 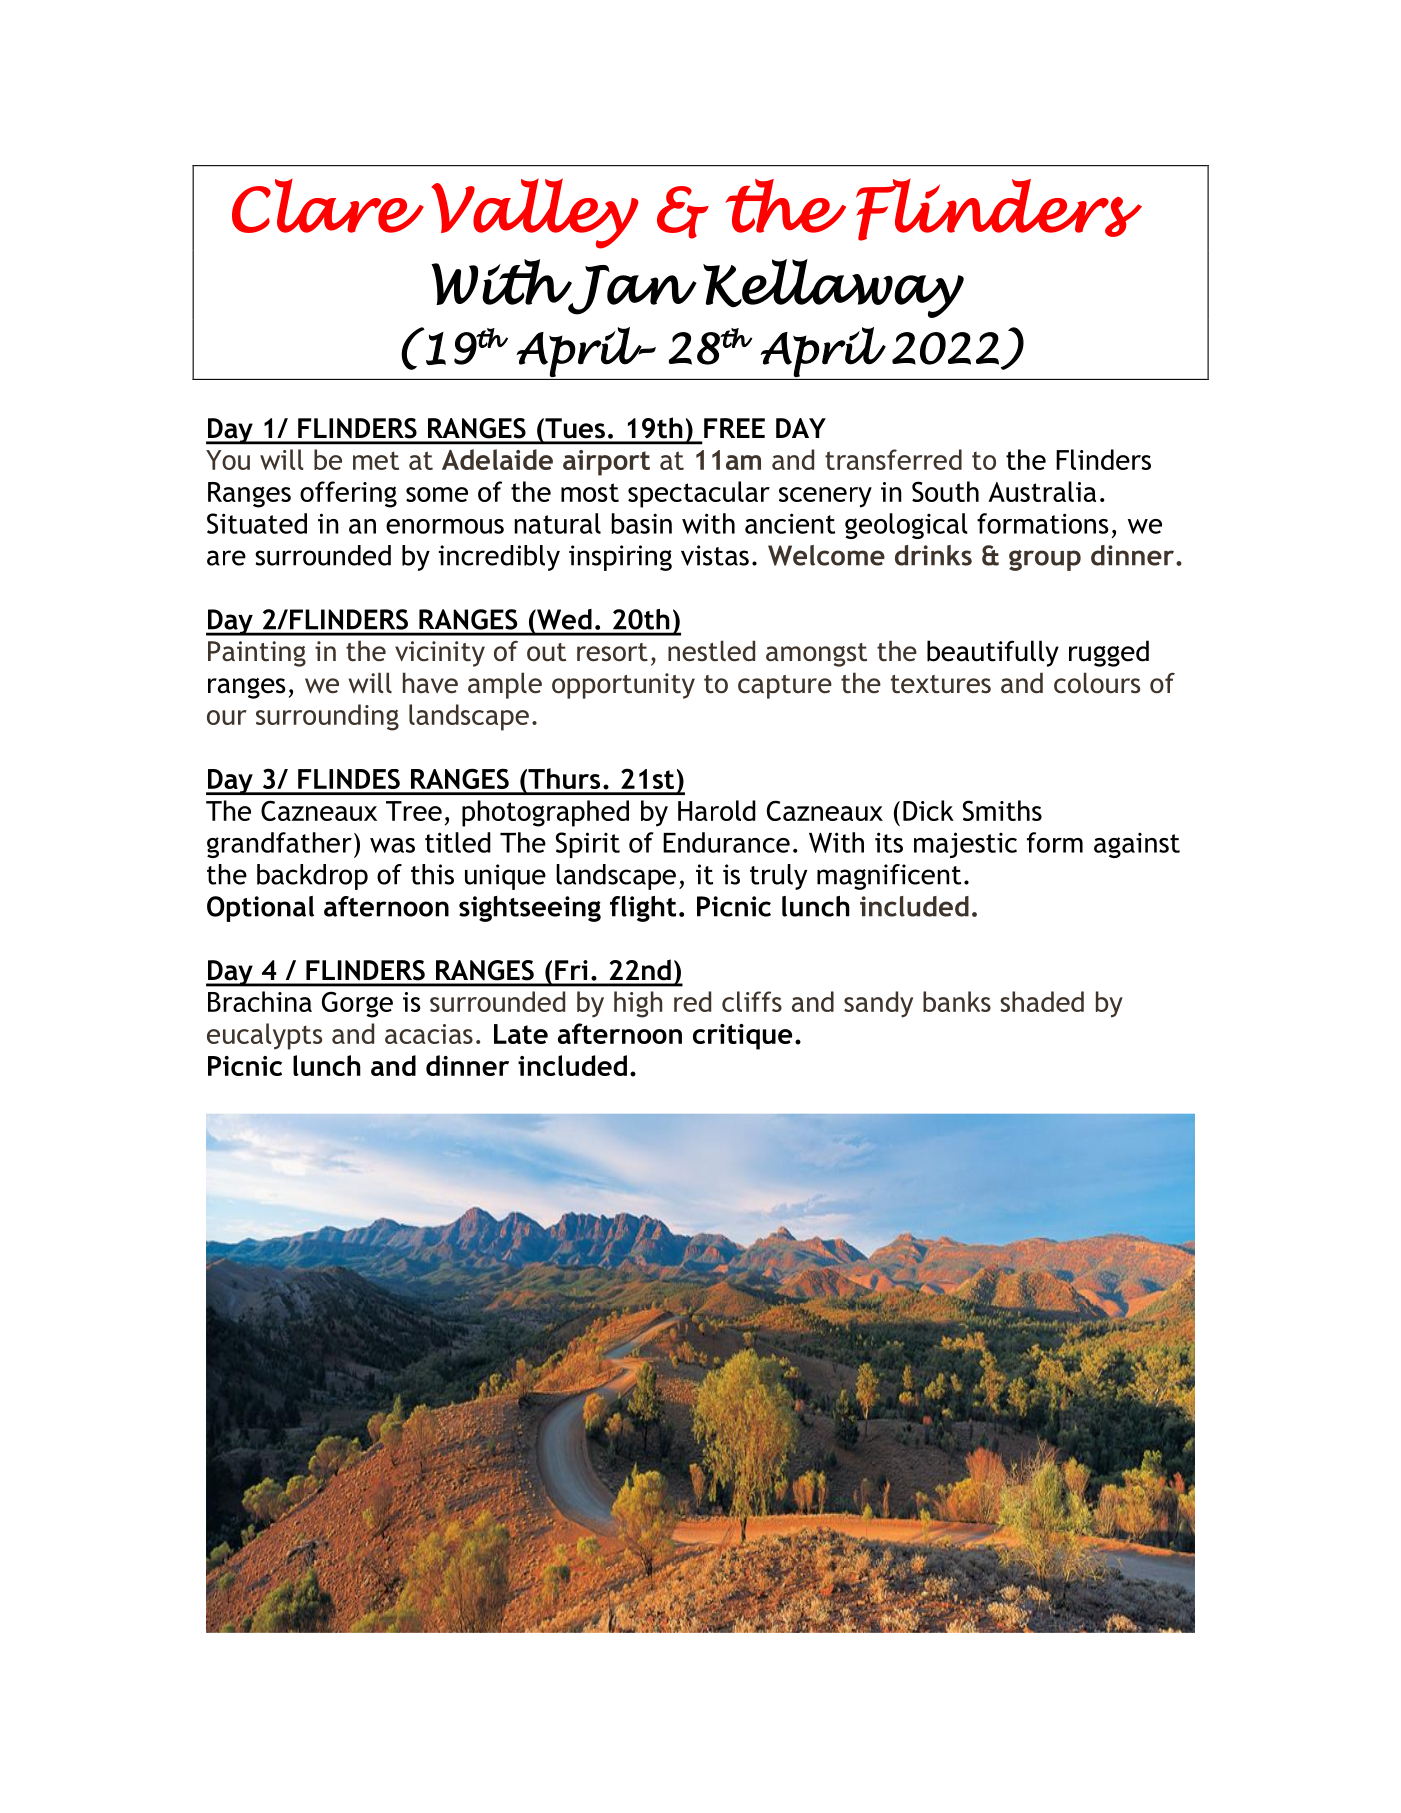 I want to click on shaded, so click(x=1042, y=1001).
